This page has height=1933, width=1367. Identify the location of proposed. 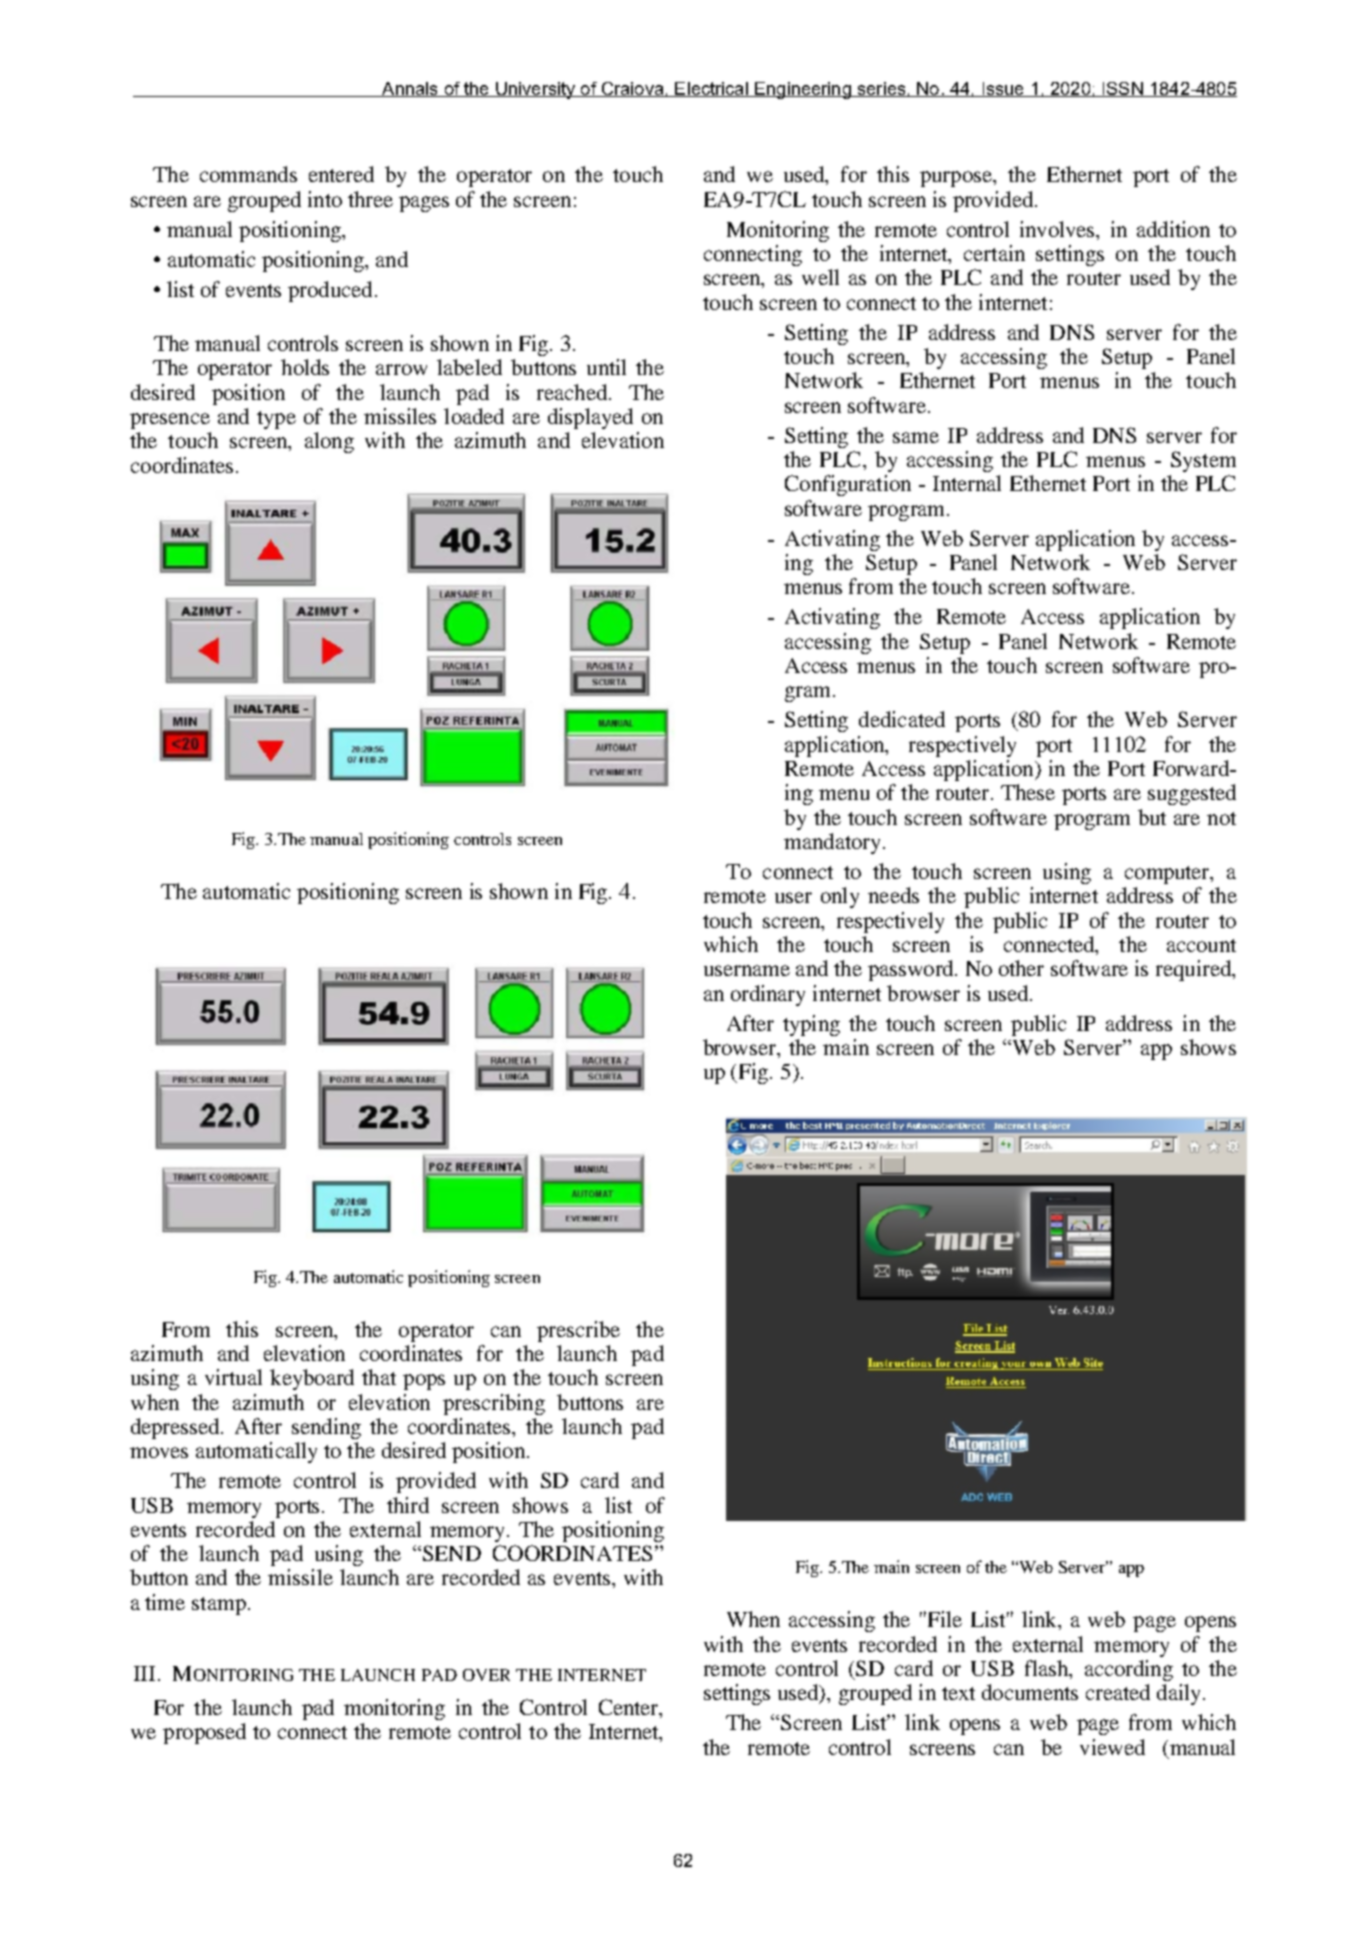
(204, 1733).
